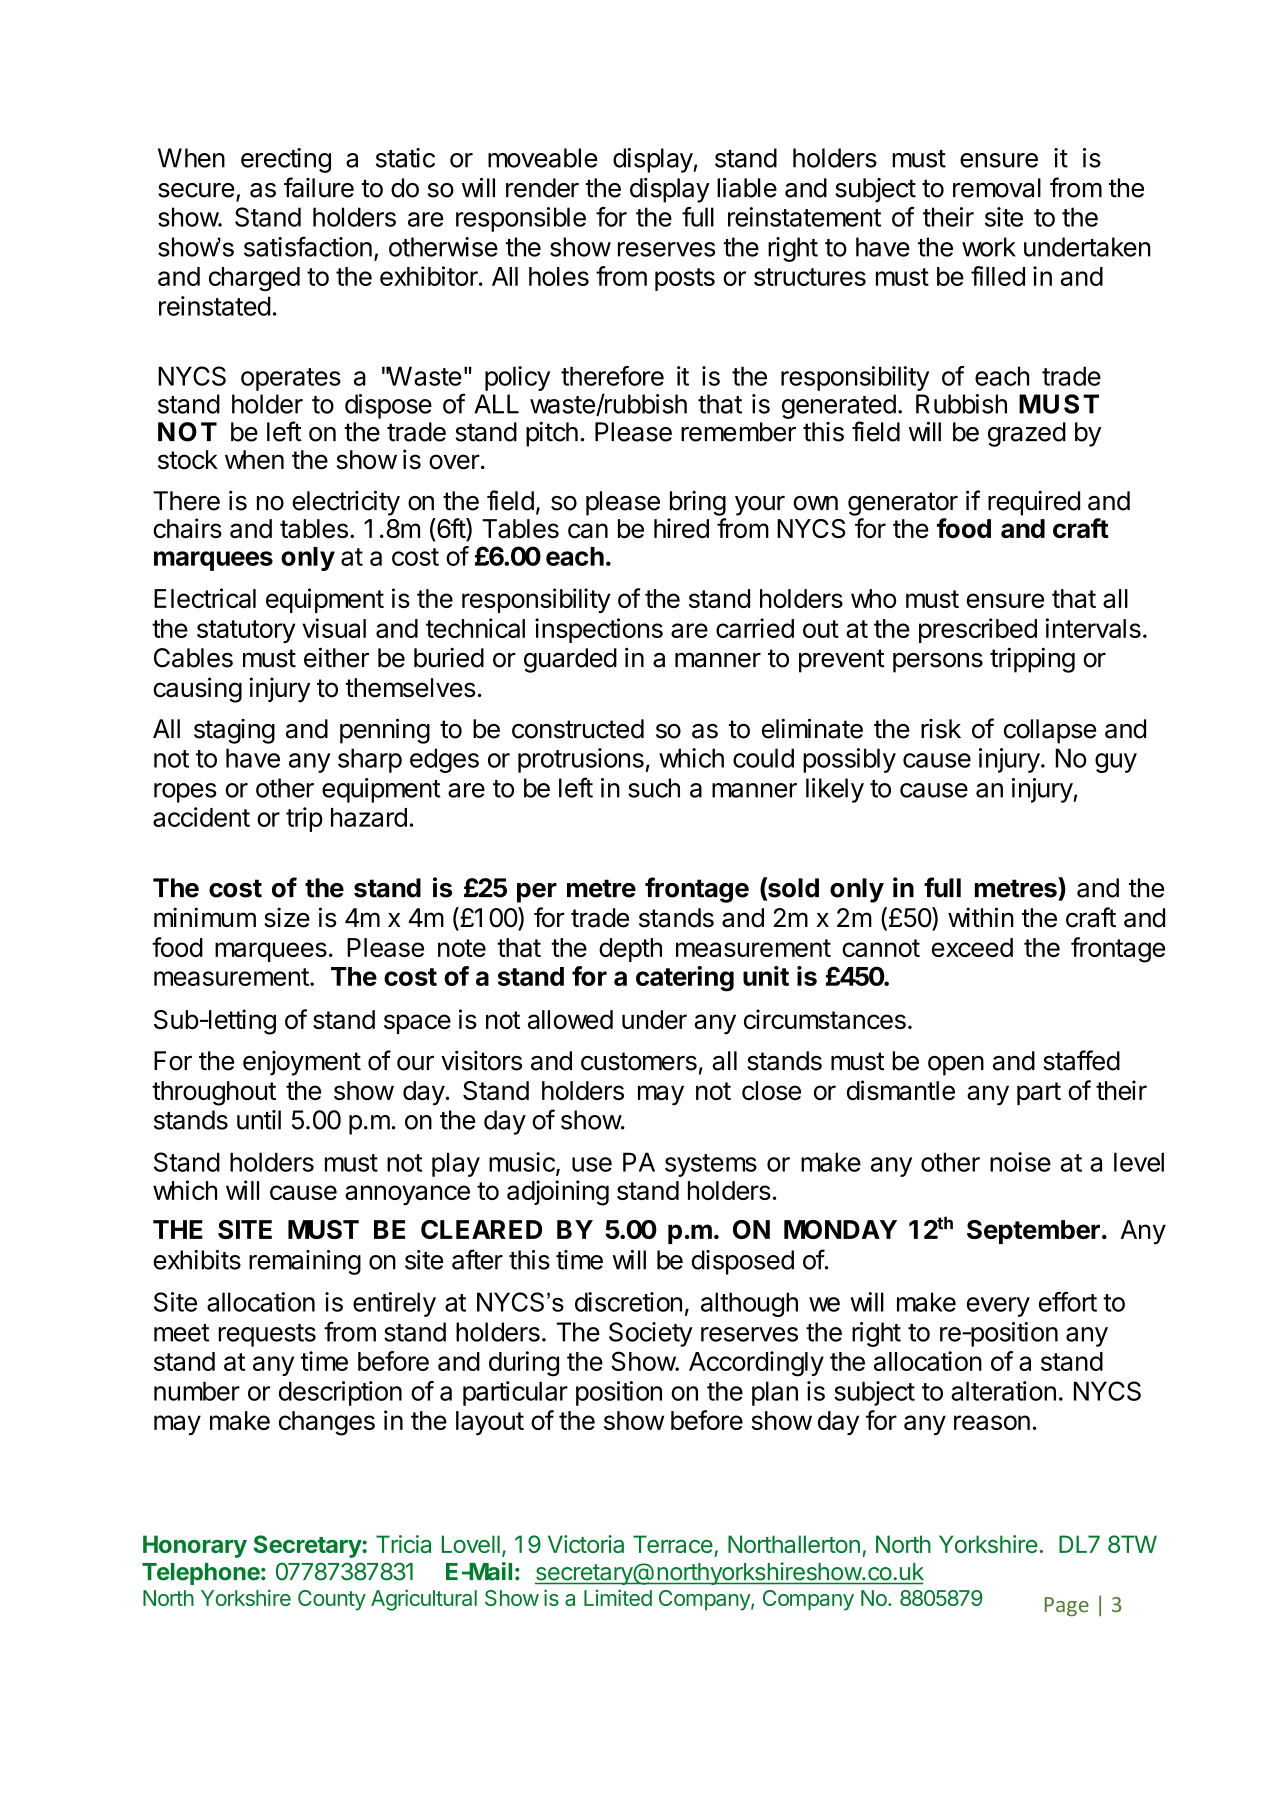 The height and width of the screenshot is (1803, 1276). Describe the element at coordinates (997, 188) in the screenshot. I see `removal` at that location.
